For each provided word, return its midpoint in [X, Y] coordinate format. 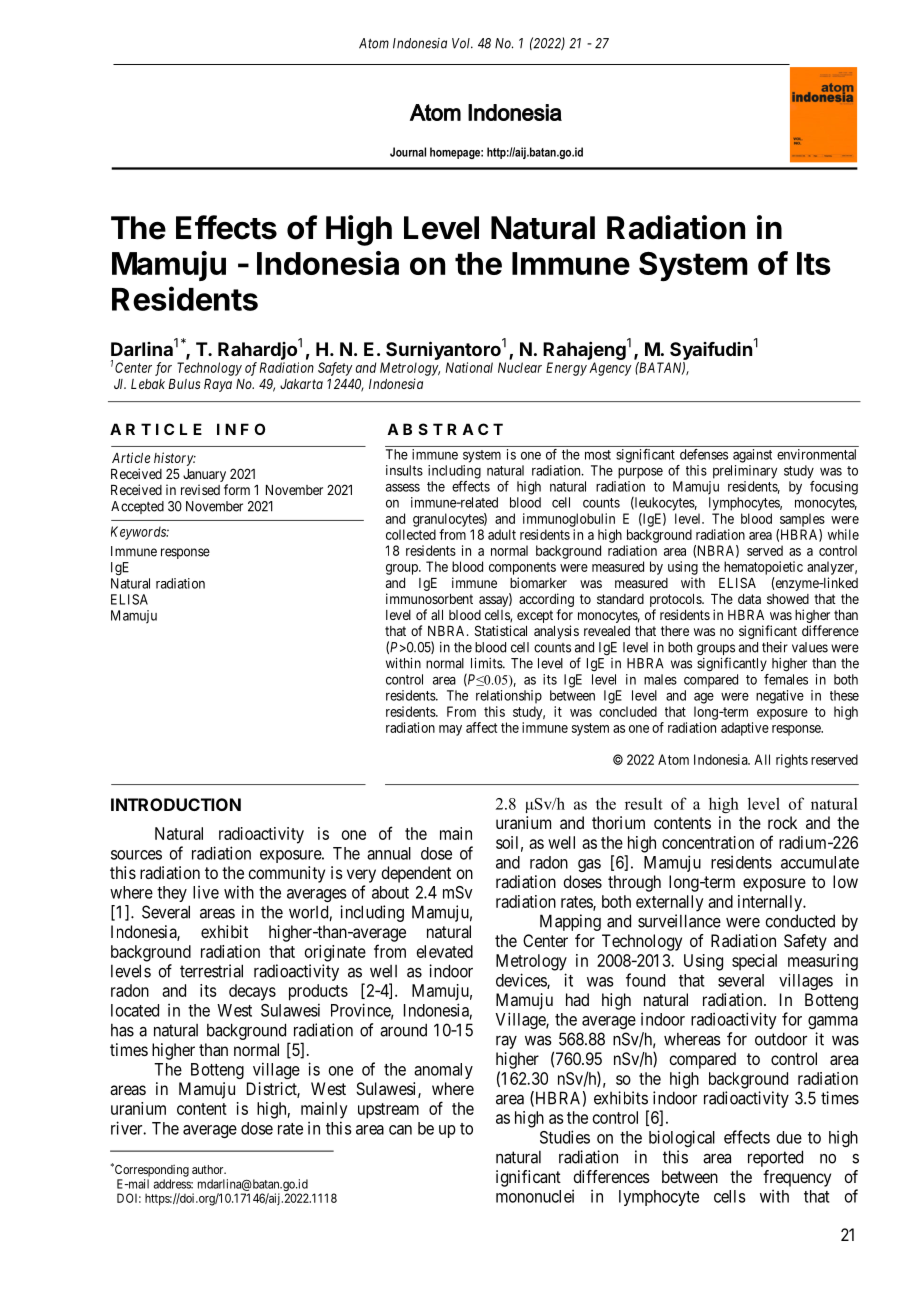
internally [771, 903]
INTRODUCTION [176, 804]
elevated [445, 951]
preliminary [745, 472]
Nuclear [520, 367]
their [775, 647]
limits [487, 663]
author [209, 1169]
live [206, 892]
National [469, 367]
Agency [610, 369]
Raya [218, 385]
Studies [565, 1137]
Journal [408, 152]
